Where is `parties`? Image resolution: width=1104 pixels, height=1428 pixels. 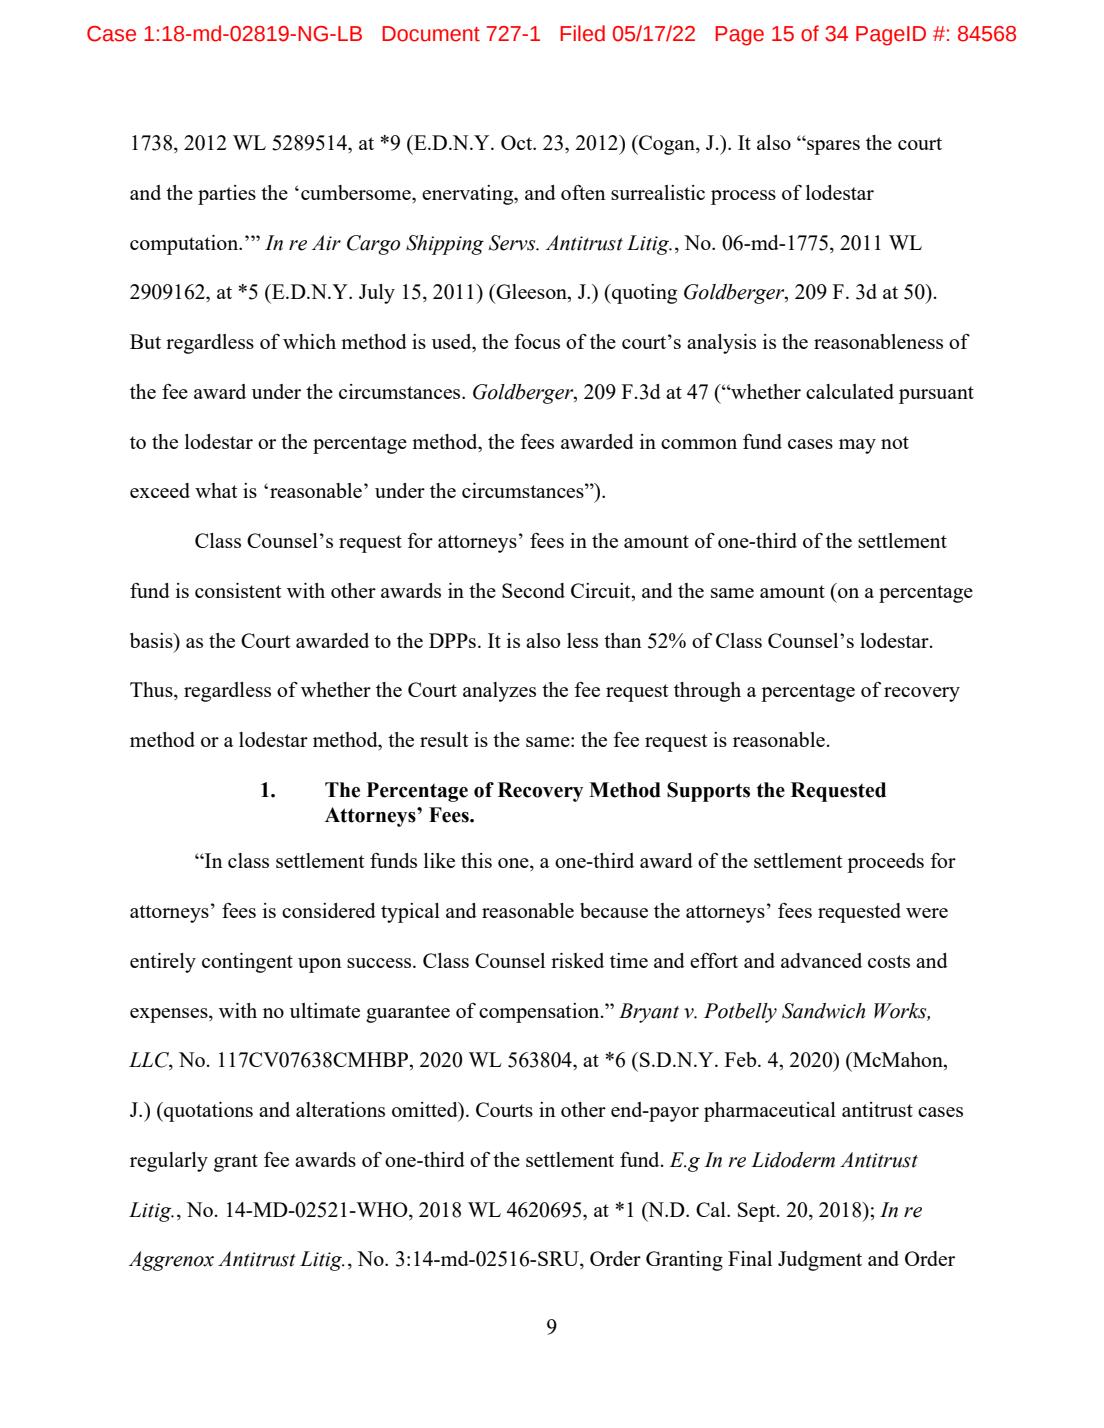 parties is located at coordinates (227, 195).
